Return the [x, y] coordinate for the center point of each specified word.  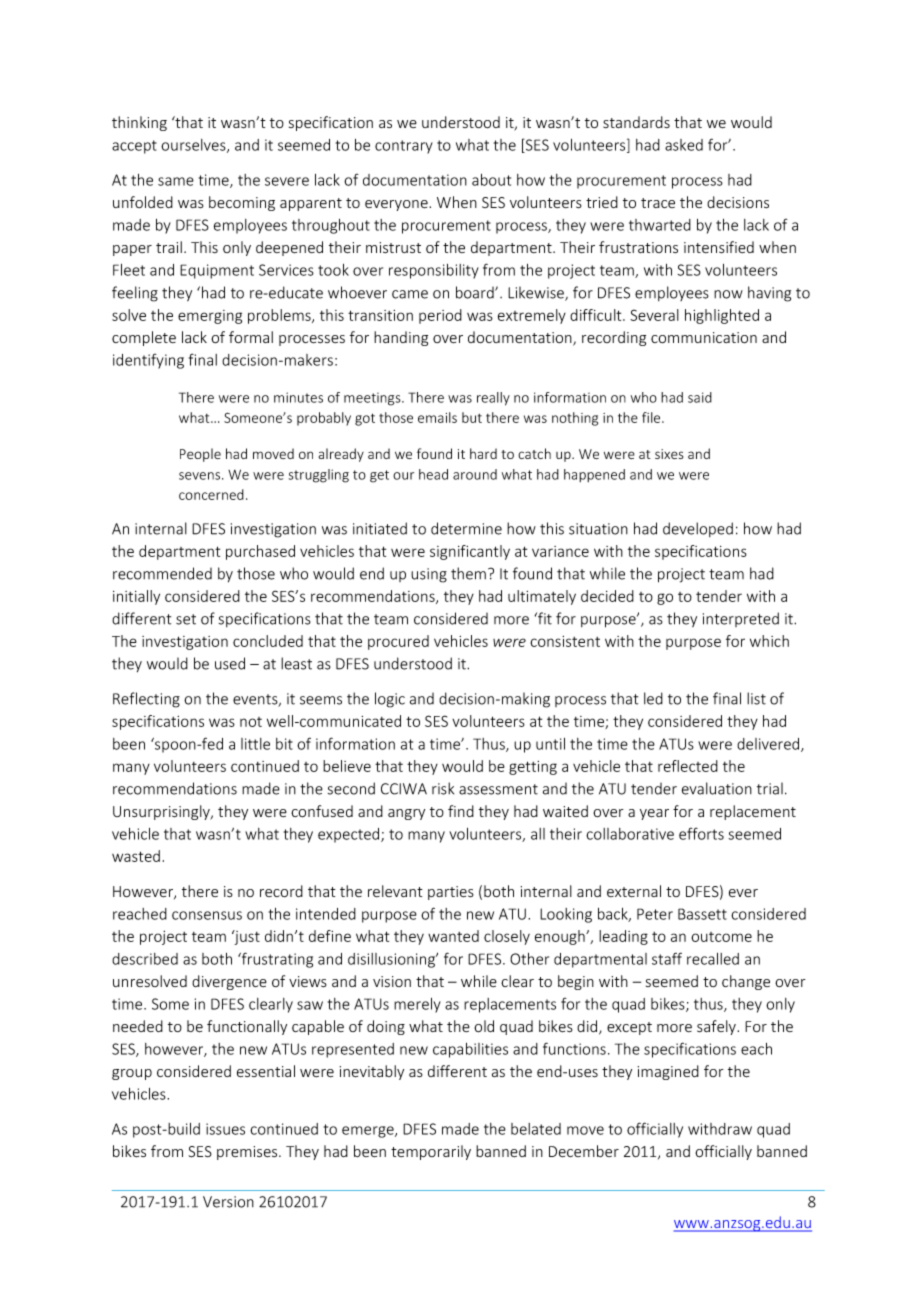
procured [398, 642]
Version [228, 1202]
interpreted [741, 619]
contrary [404, 147]
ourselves [194, 146]
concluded [268, 641]
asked [684, 145]
